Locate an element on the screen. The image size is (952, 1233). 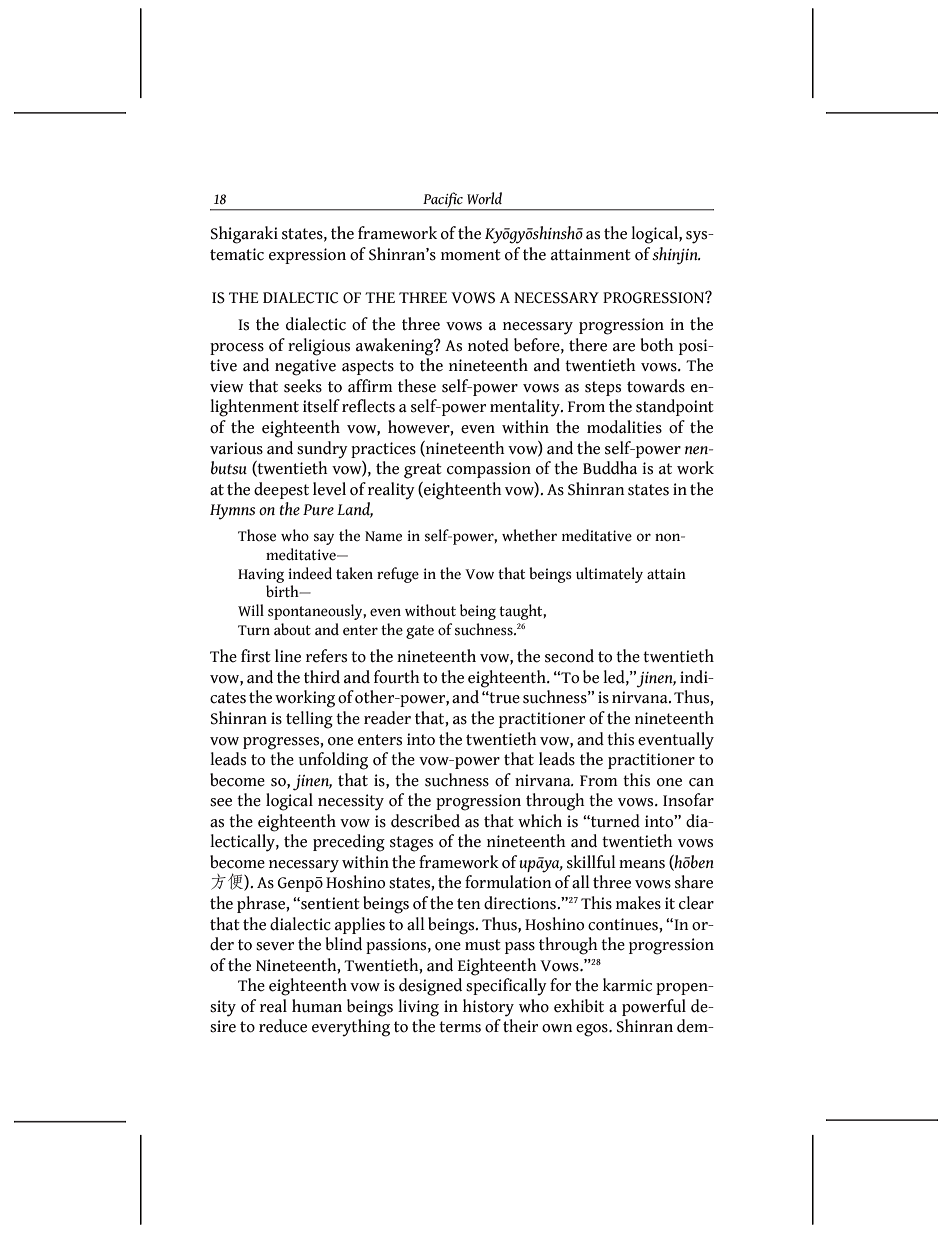
whether is located at coordinates (529, 535).
